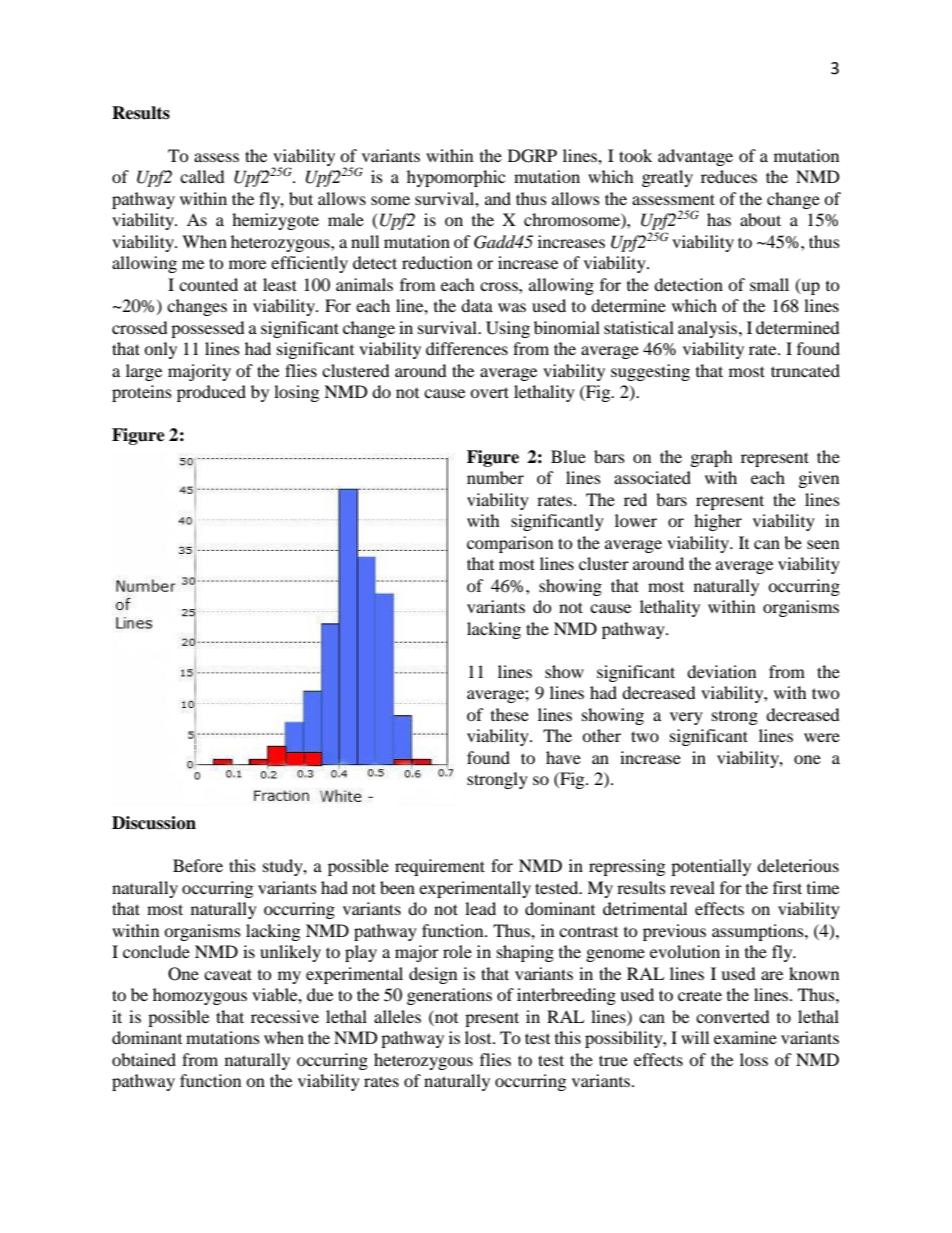  Describe the element at coordinates (510, 544) in the screenshot. I see `comparison` at that location.
